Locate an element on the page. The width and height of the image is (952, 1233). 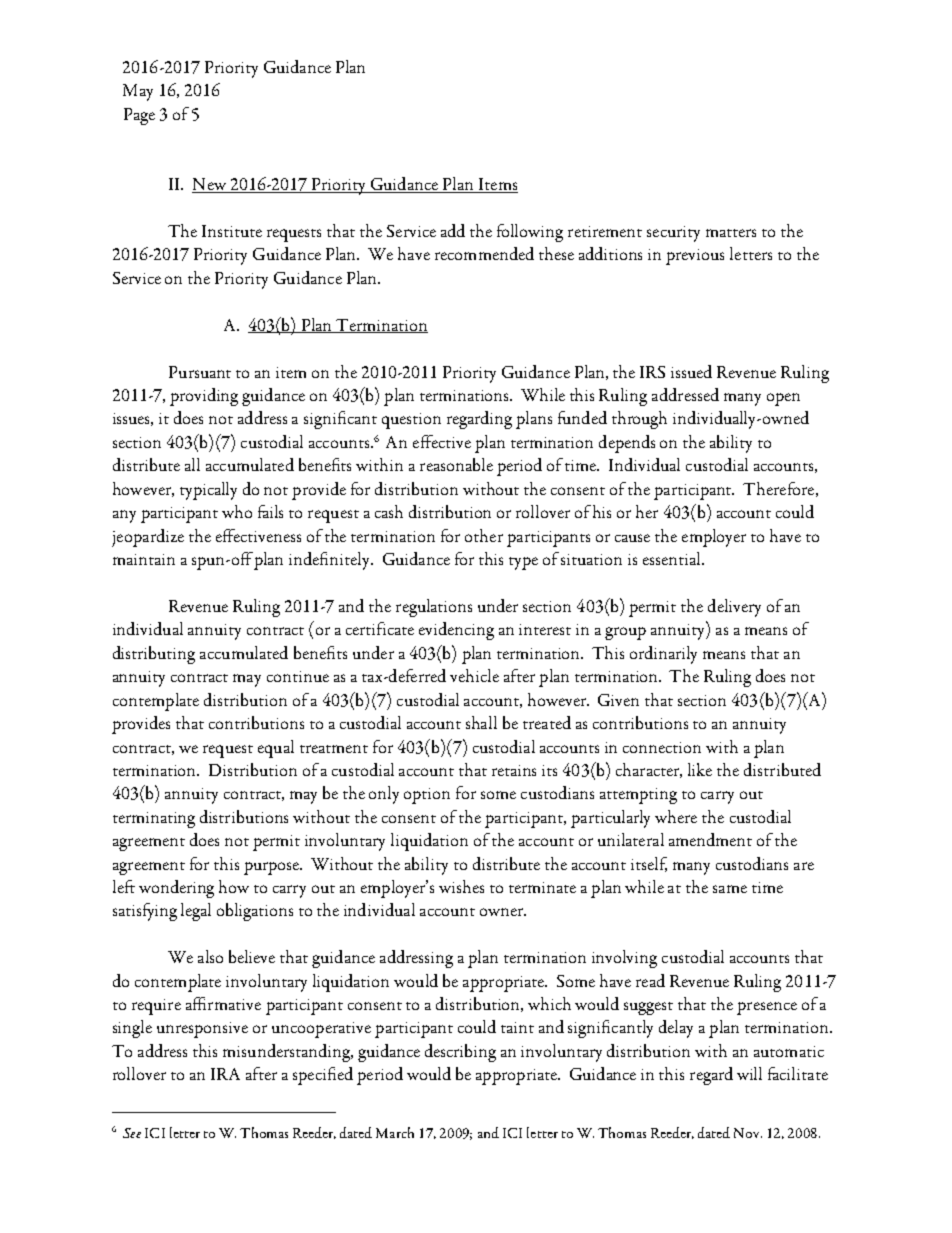
matters is located at coordinates (731, 233).
